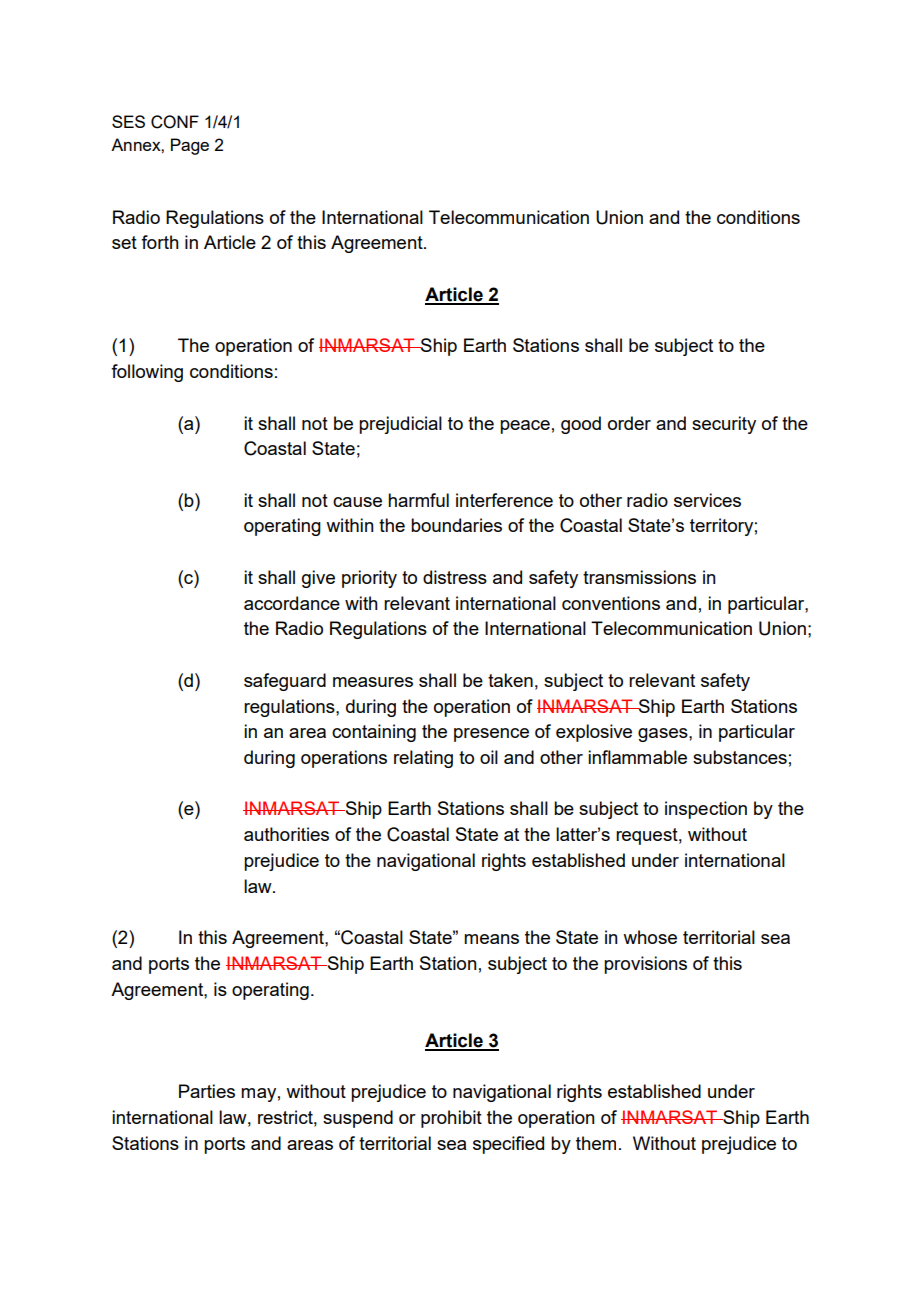 The image size is (924, 1308). Describe the element at coordinates (190, 146) in the screenshot. I see `Page` at that location.
